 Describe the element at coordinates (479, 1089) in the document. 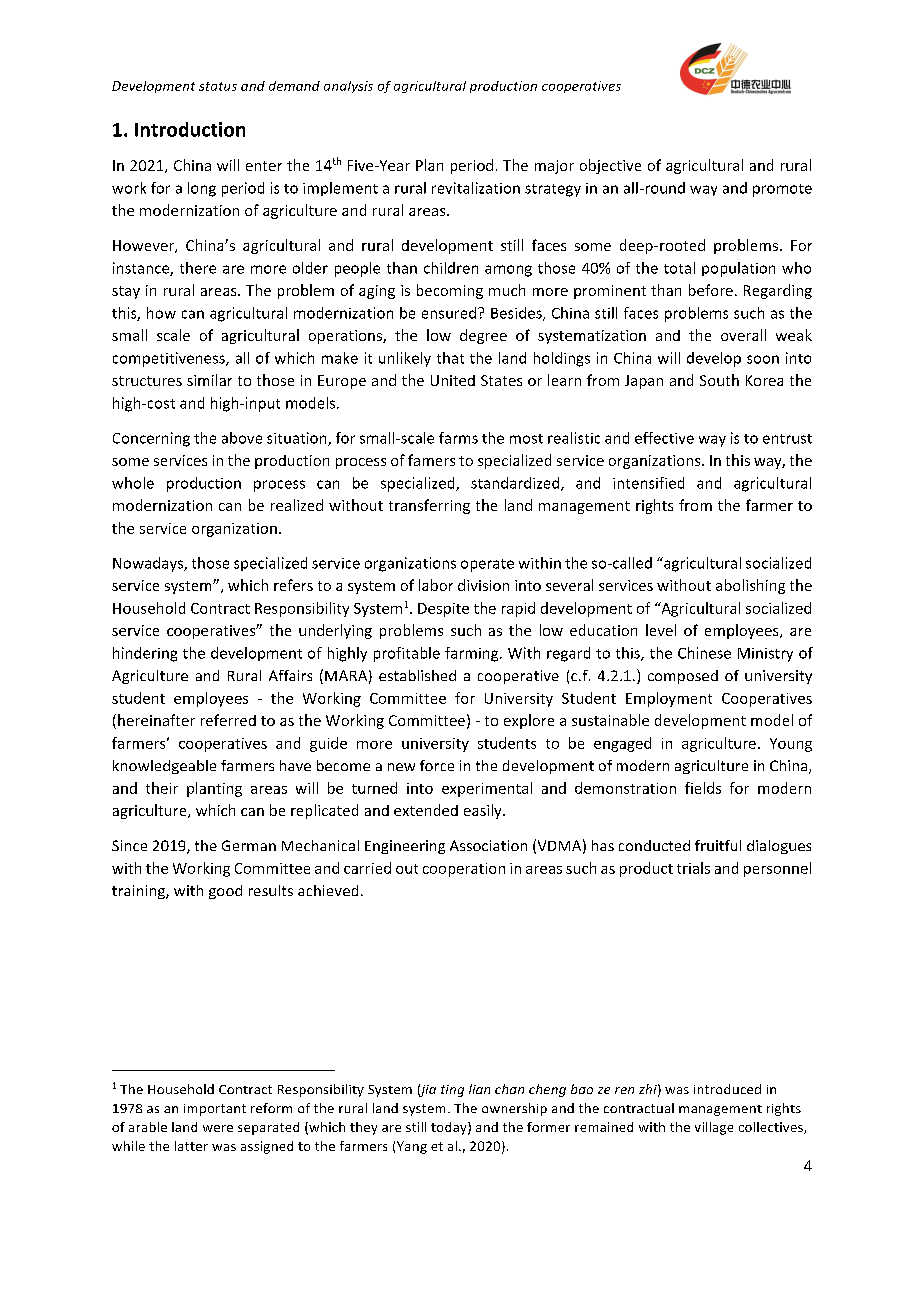

I see `lian` at that location.
